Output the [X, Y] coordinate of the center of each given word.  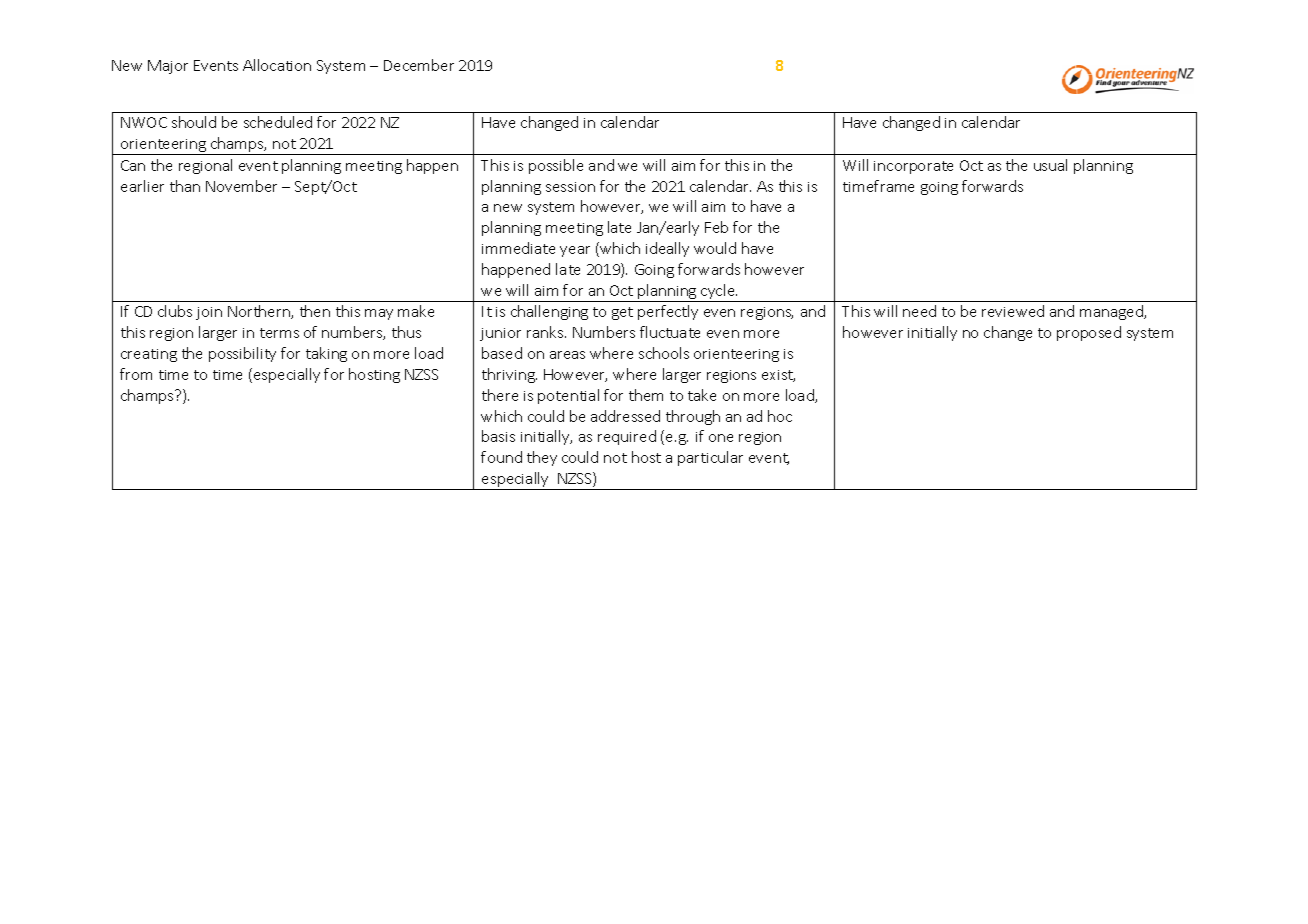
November [241, 186]
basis [498, 436]
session [570, 187]
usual [1050, 165]
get [622, 313]
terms [279, 333]
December [419, 65]
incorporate [913, 167]
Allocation [277, 65]
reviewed [1013, 311]
